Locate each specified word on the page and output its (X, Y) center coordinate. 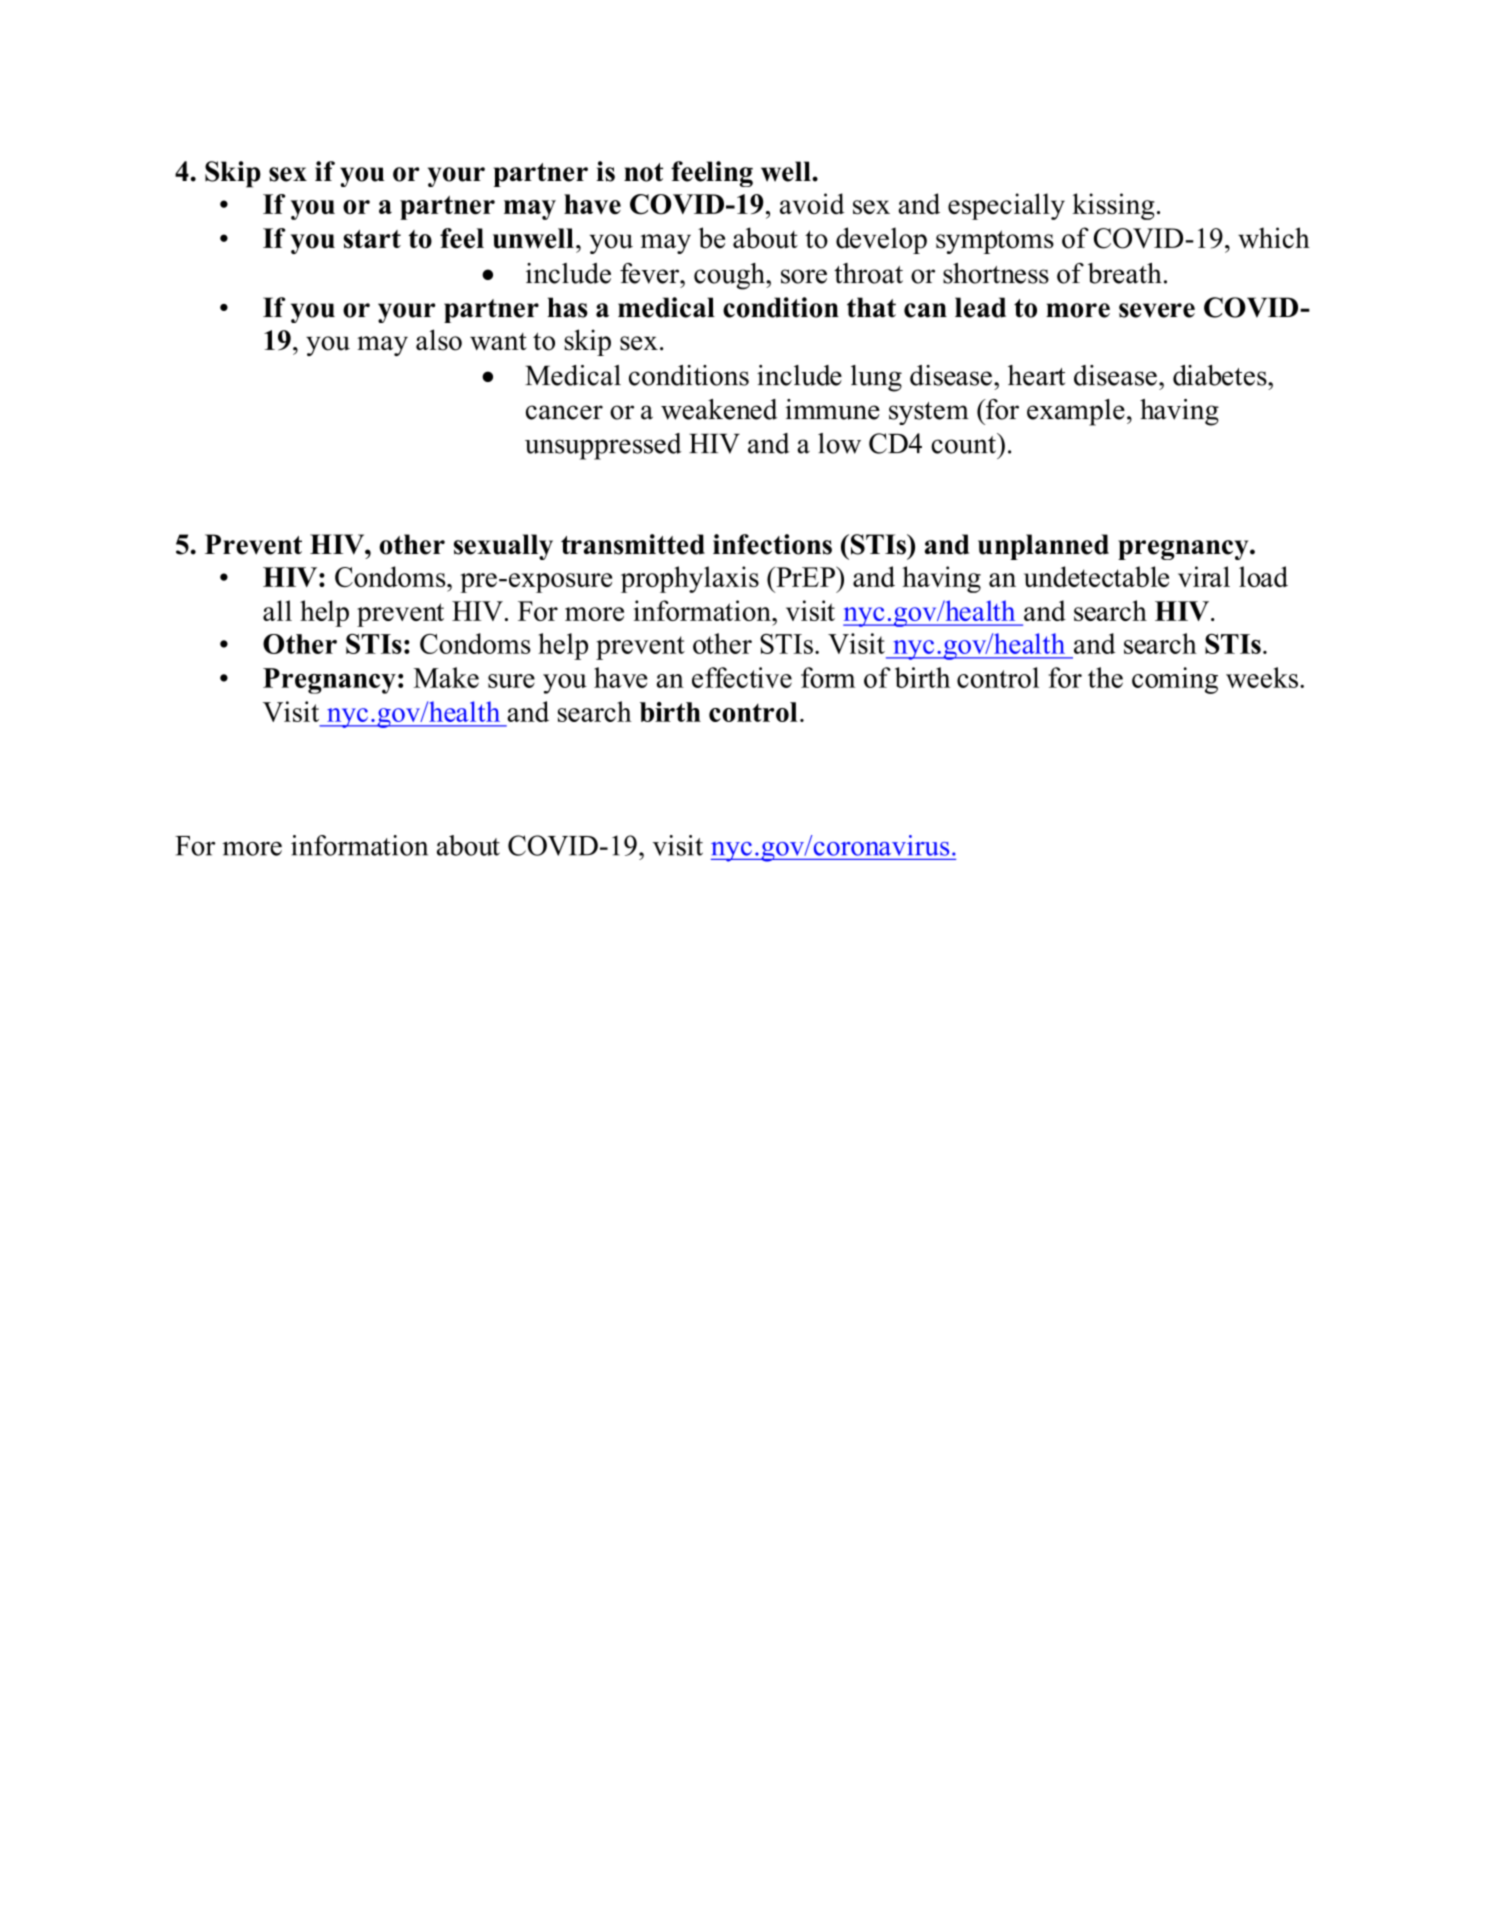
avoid (812, 203)
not (643, 172)
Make (446, 677)
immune (832, 409)
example (1076, 412)
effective (742, 677)
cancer (564, 412)
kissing (1113, 206)
